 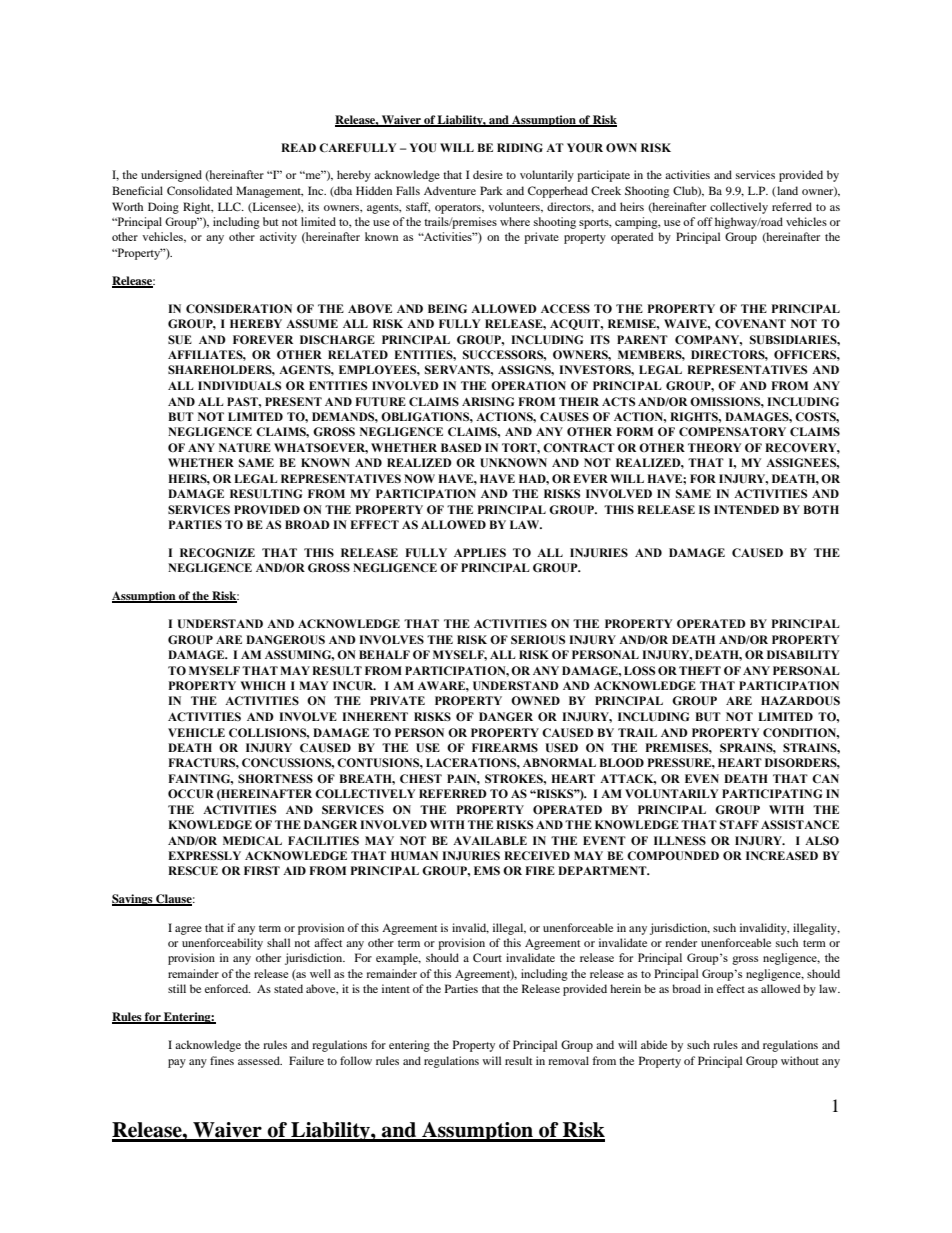 What do you see at coordinates (786, 191) in the page?
I see `land` at bounding box center [786, 191].
